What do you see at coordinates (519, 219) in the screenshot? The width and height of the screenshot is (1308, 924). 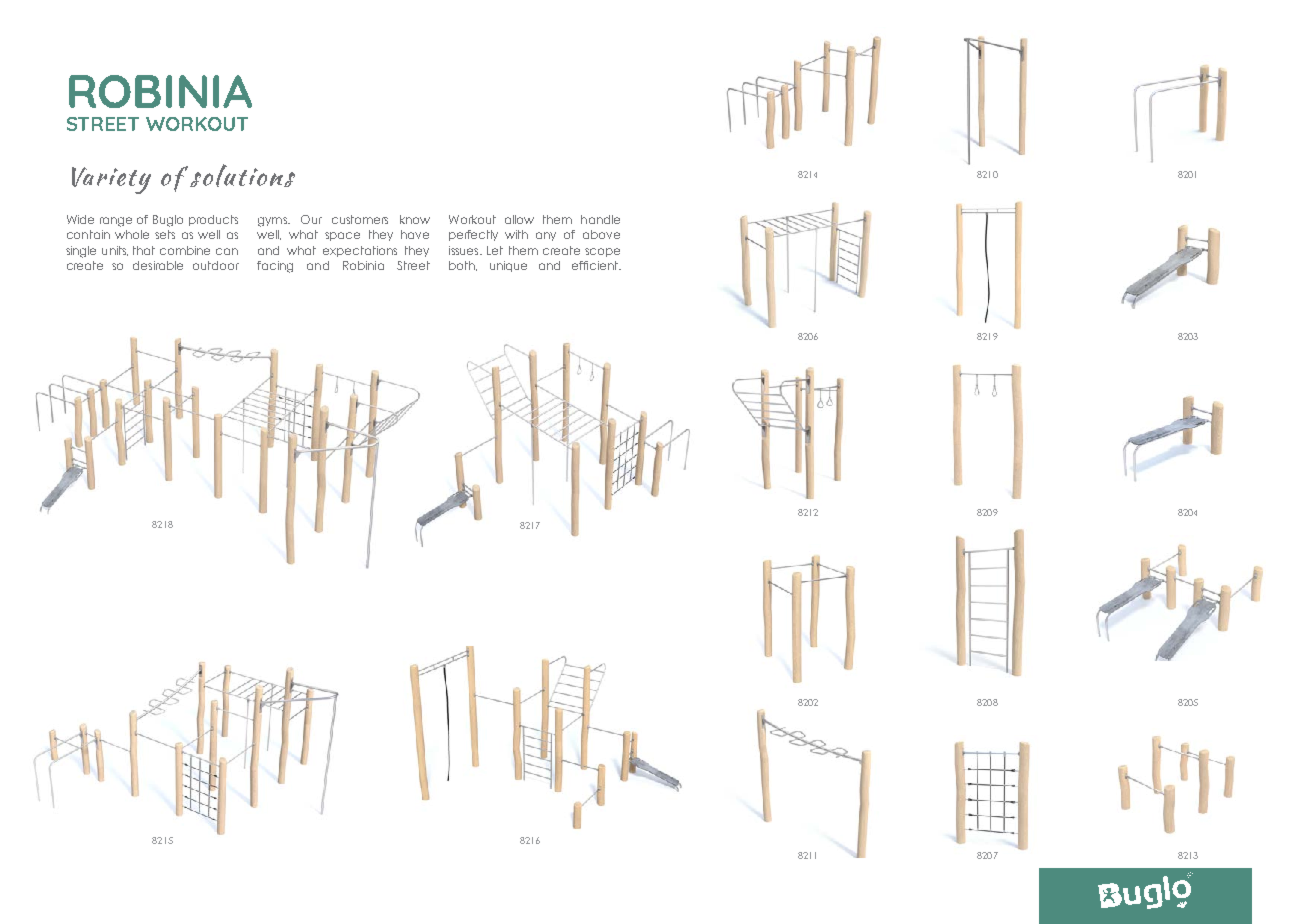 I see `allow` at bounding box center [519, 219].
